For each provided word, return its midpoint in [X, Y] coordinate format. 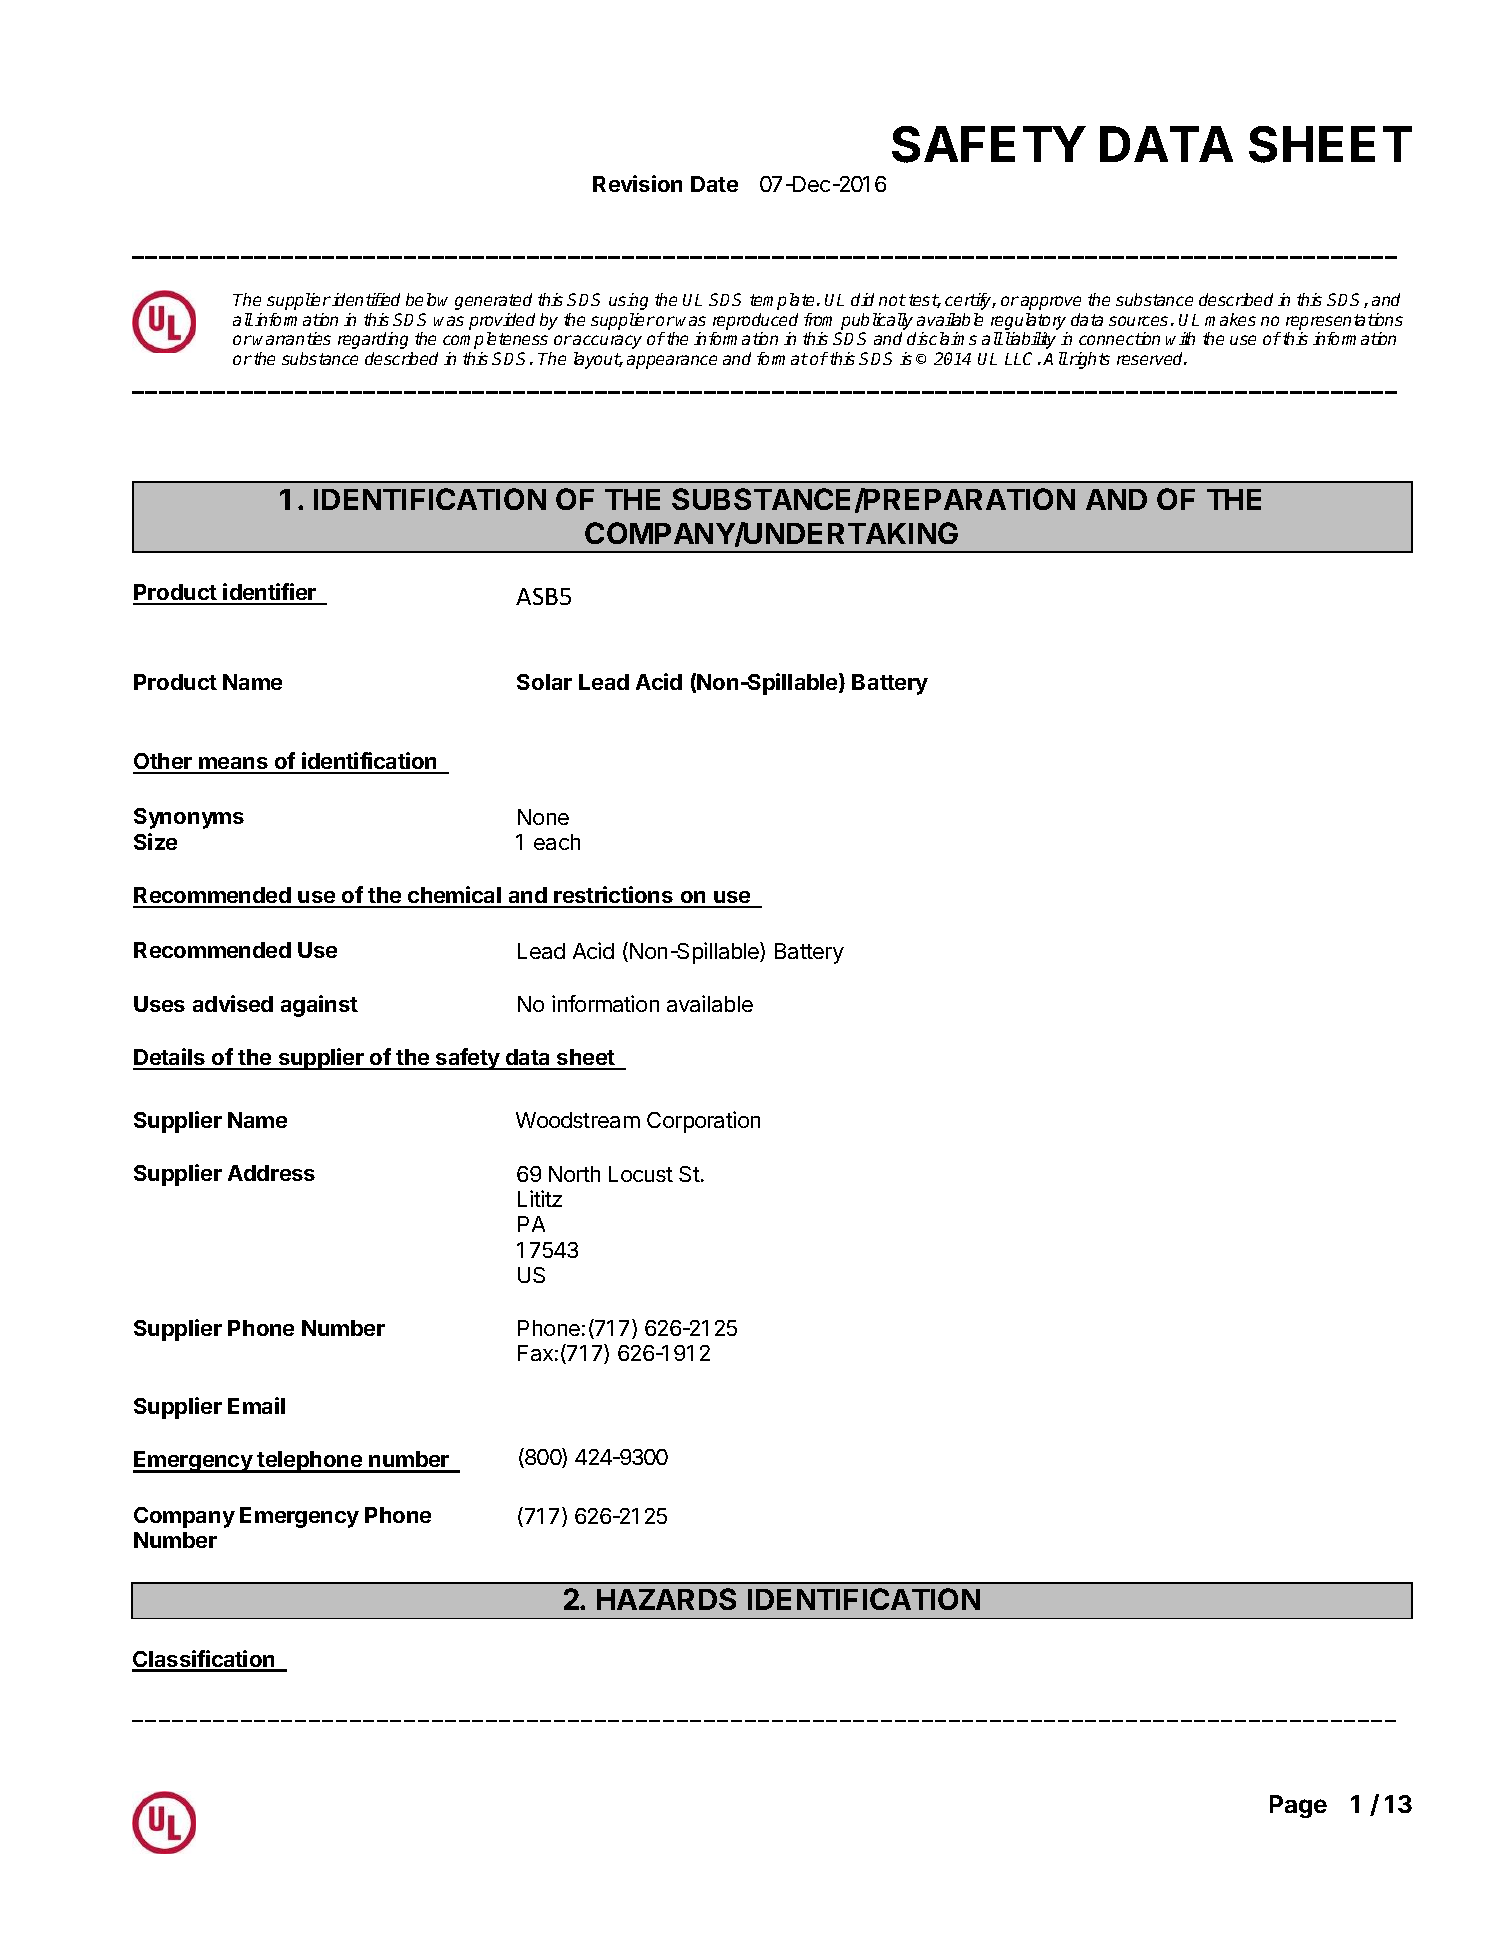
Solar [544, 682]
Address [271, 1173]
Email [256, 1405]
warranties [292, 338]
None [543, 817]
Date [714, 184]
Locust [641, 1174]
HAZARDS [666, 1599]
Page [1298, 1806]
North [574, 1174]
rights [1090, 360]
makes [1230, 319]
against [319, 1006]
